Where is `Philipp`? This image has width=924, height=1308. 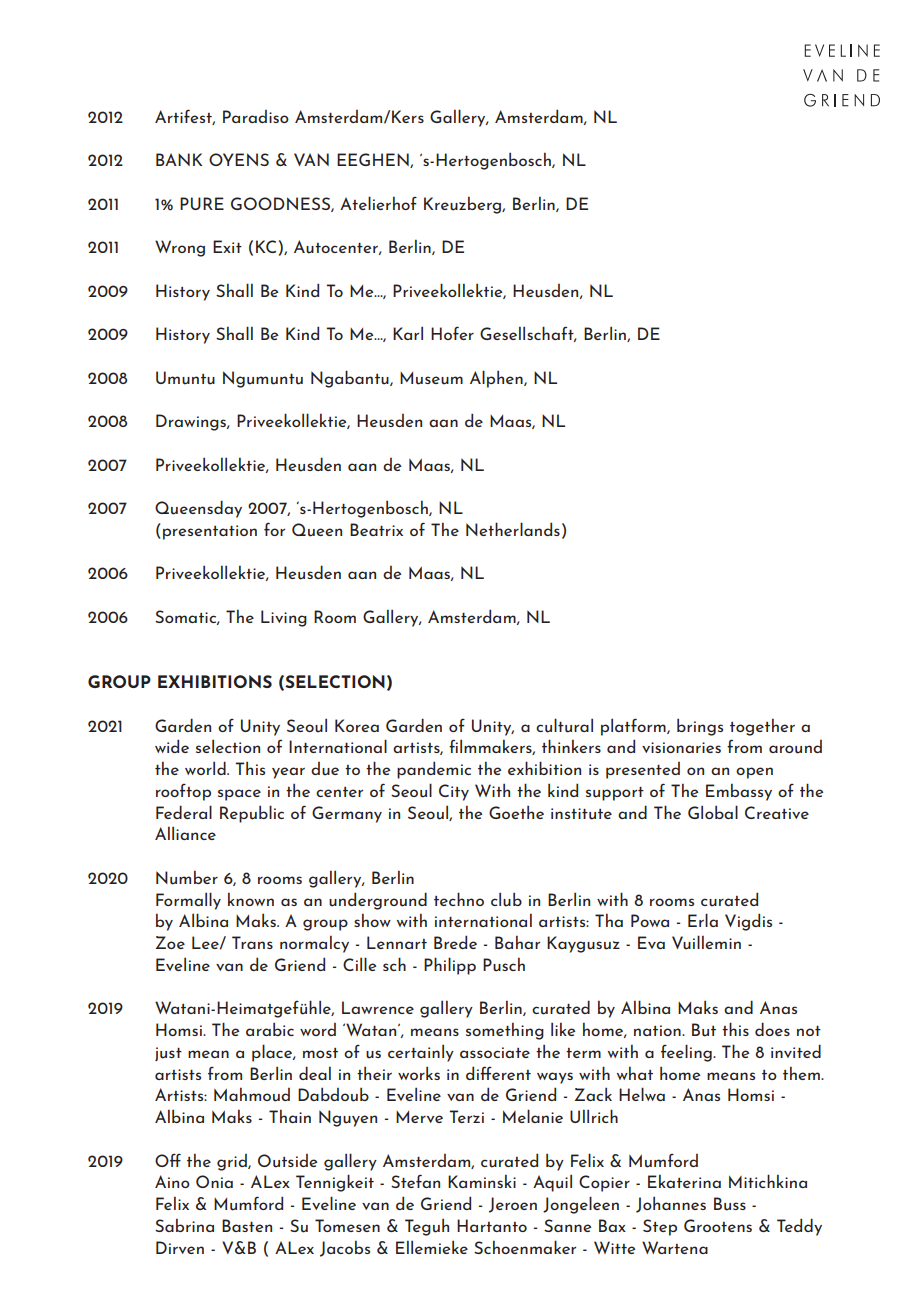
Philipp is located at coordinates (450, 966).
